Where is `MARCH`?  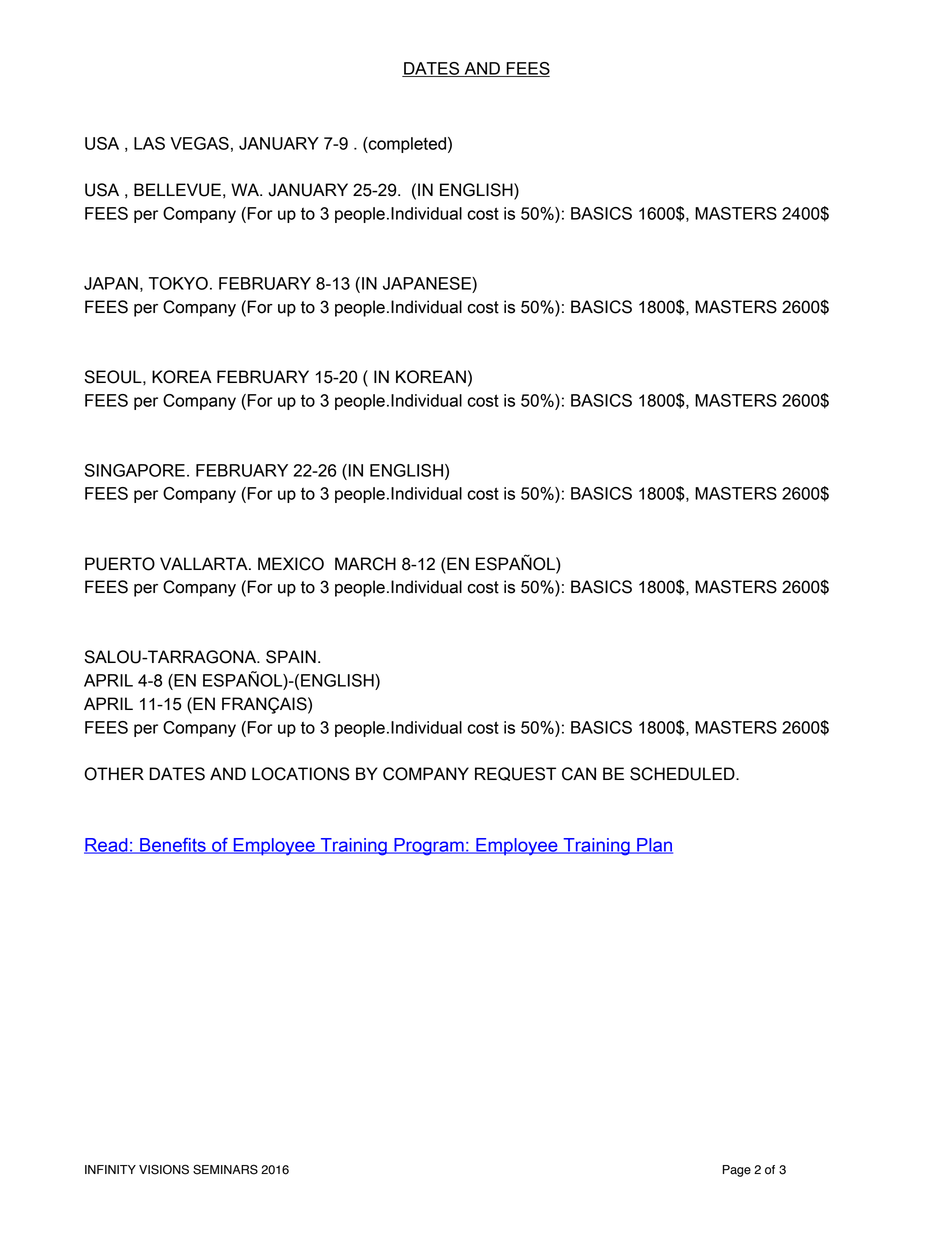 MARCH is located at coordinates (365, 564).
